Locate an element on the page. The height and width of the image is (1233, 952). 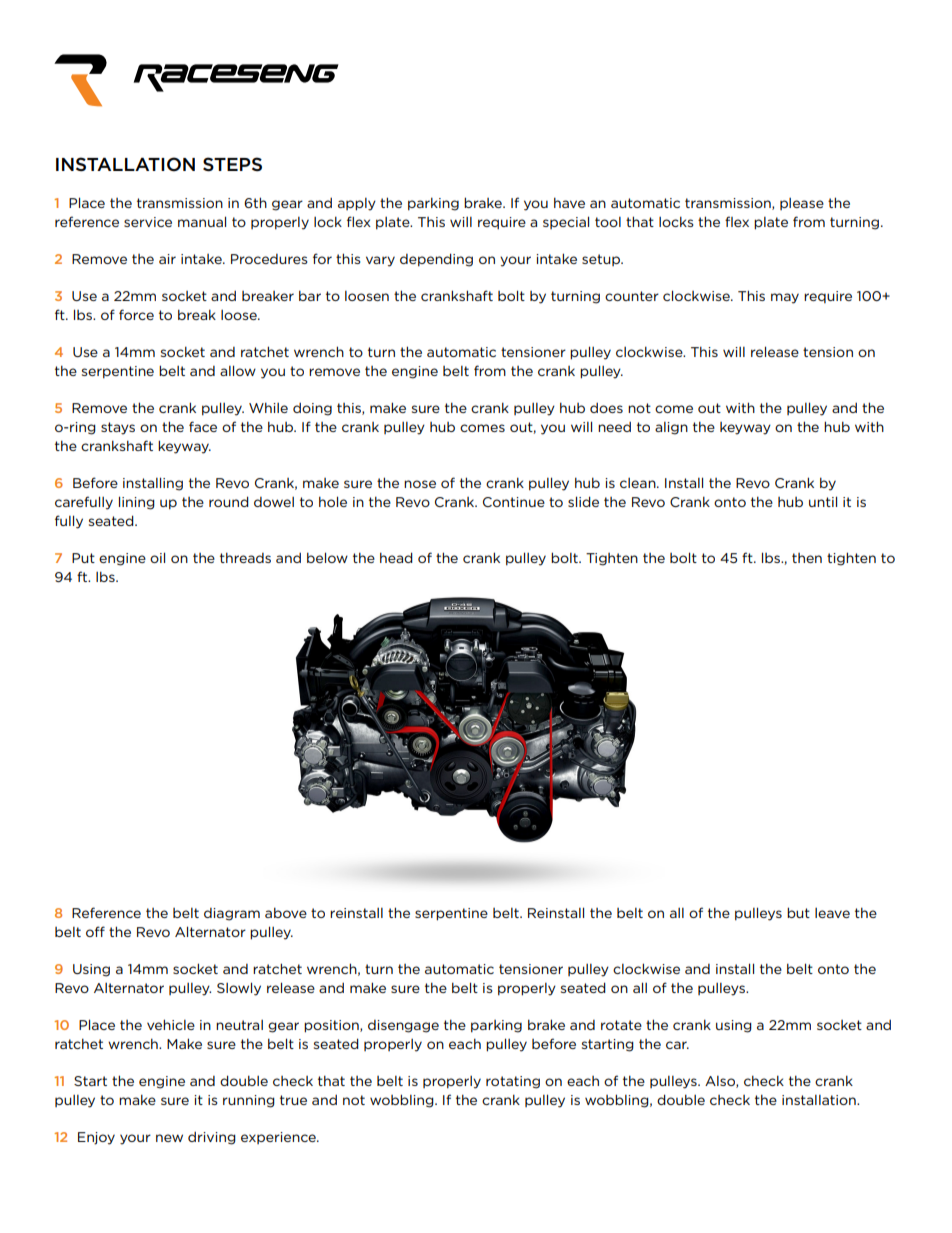
apply is located at coordinates (357, 204).
